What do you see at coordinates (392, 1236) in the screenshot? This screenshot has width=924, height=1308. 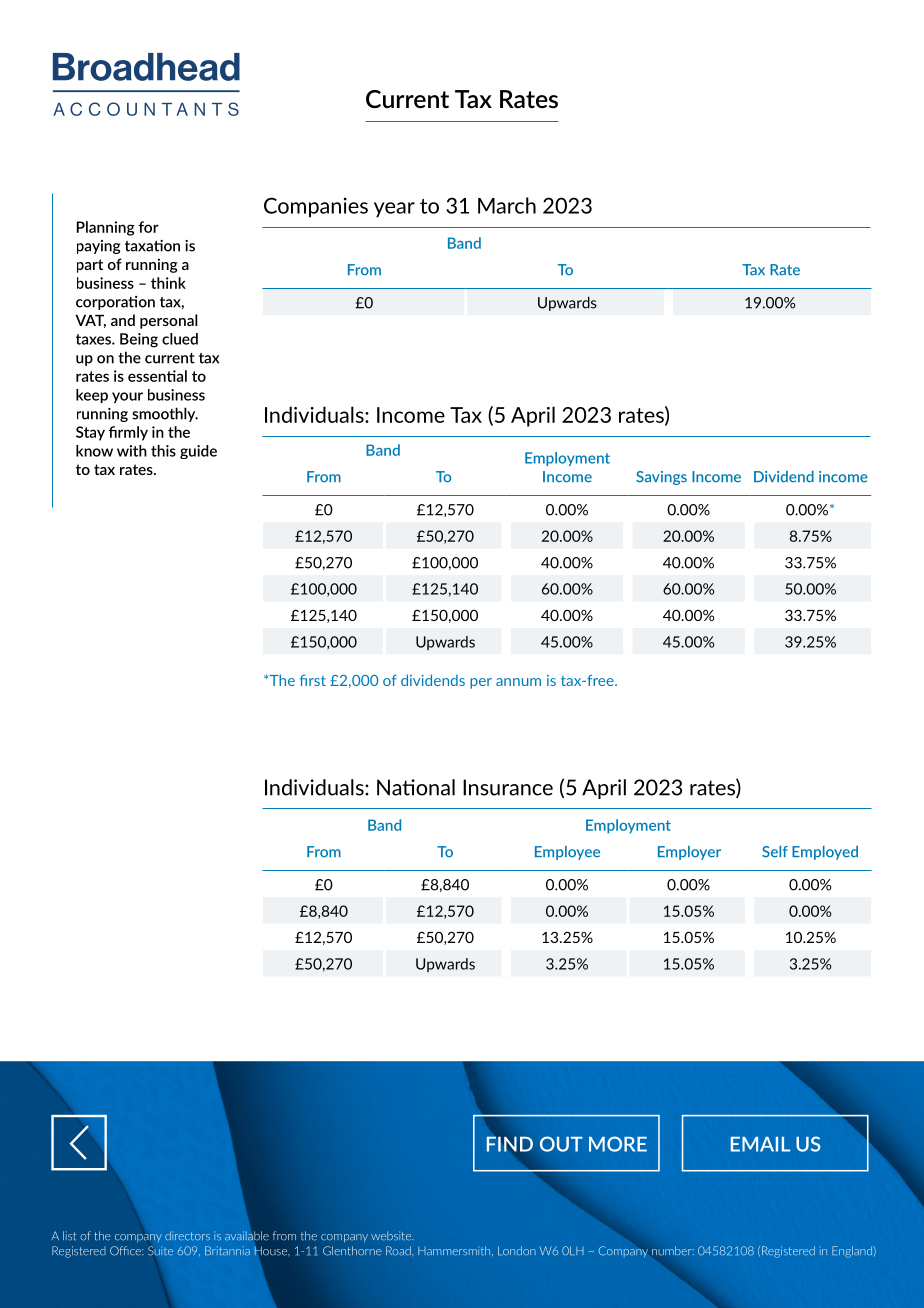 I see `website` at bounding box center [392, 1236].
